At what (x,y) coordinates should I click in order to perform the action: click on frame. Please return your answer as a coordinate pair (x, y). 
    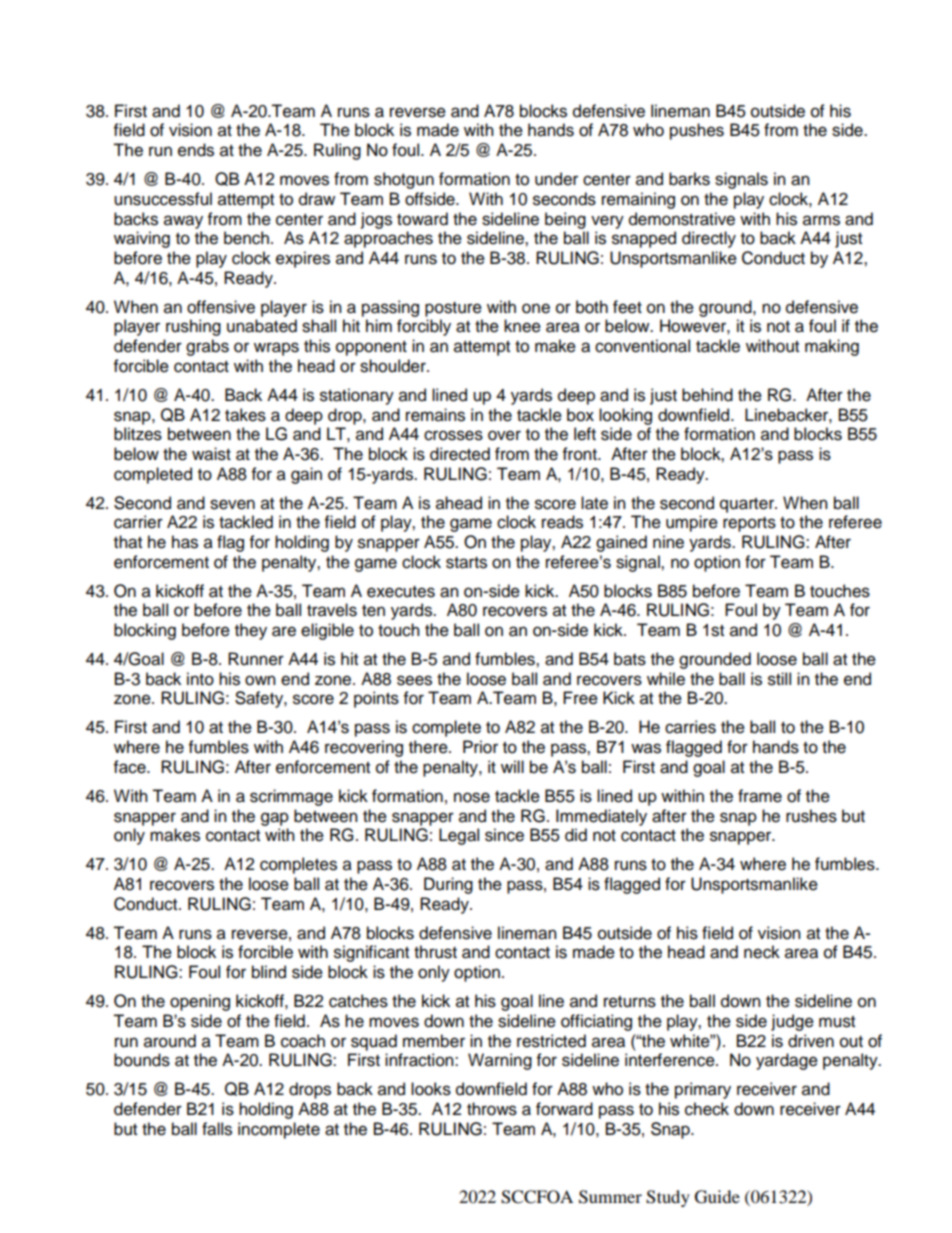
    Looking at the image, I should click on (760, 796).
